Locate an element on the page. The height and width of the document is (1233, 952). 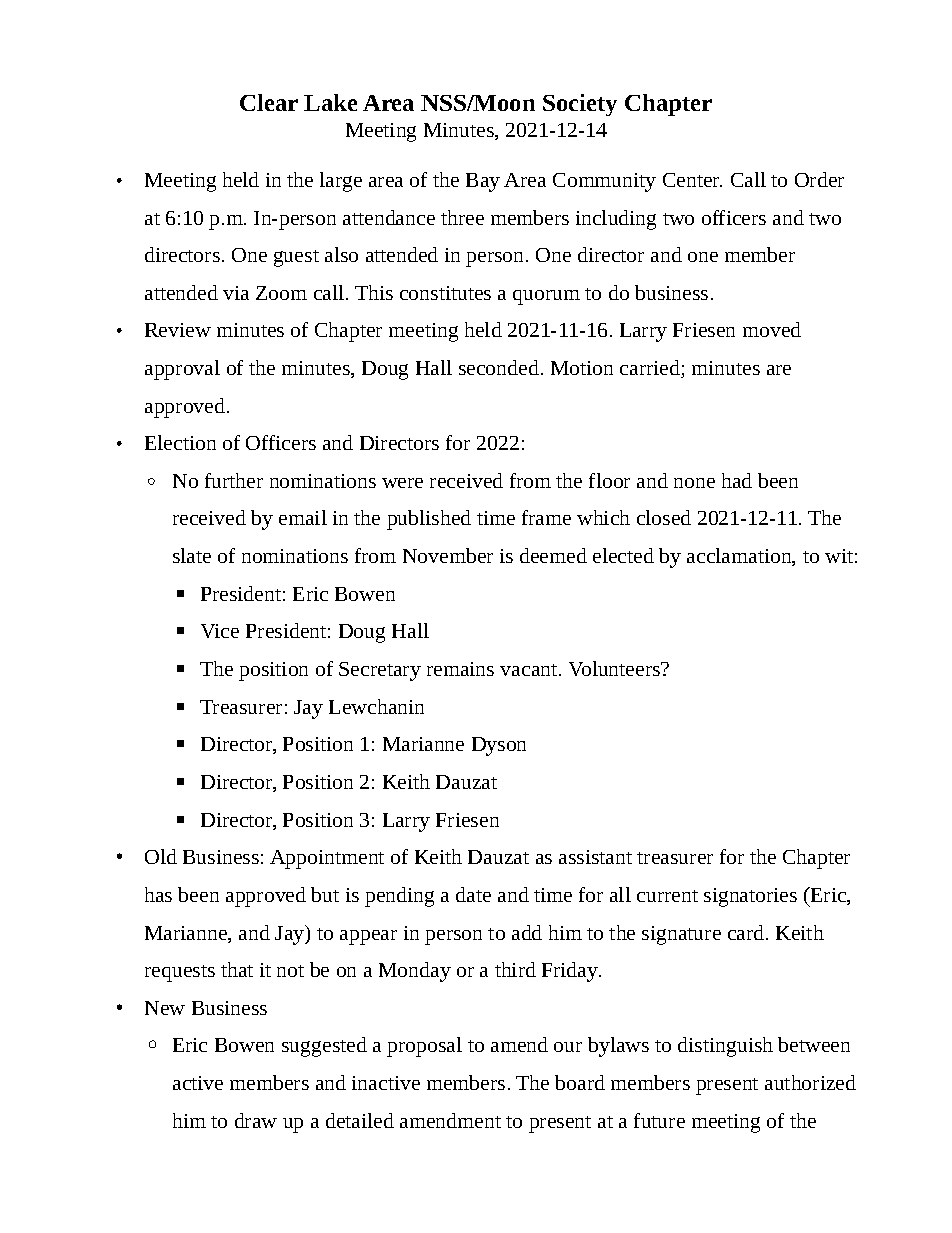
proposal is located at coordinates (424, 1047).
